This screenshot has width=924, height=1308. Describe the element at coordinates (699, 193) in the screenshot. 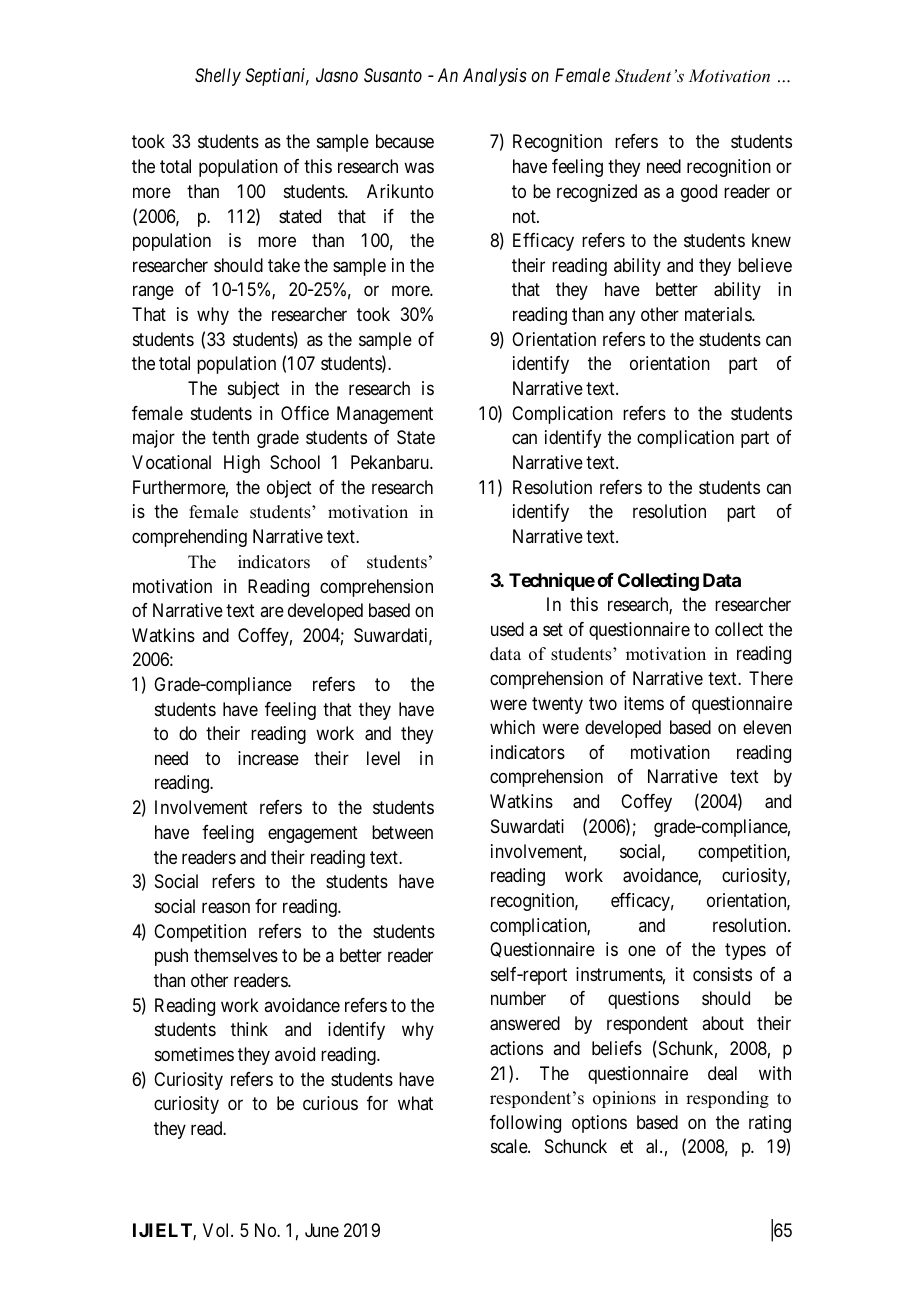

I see `good` at that location.
